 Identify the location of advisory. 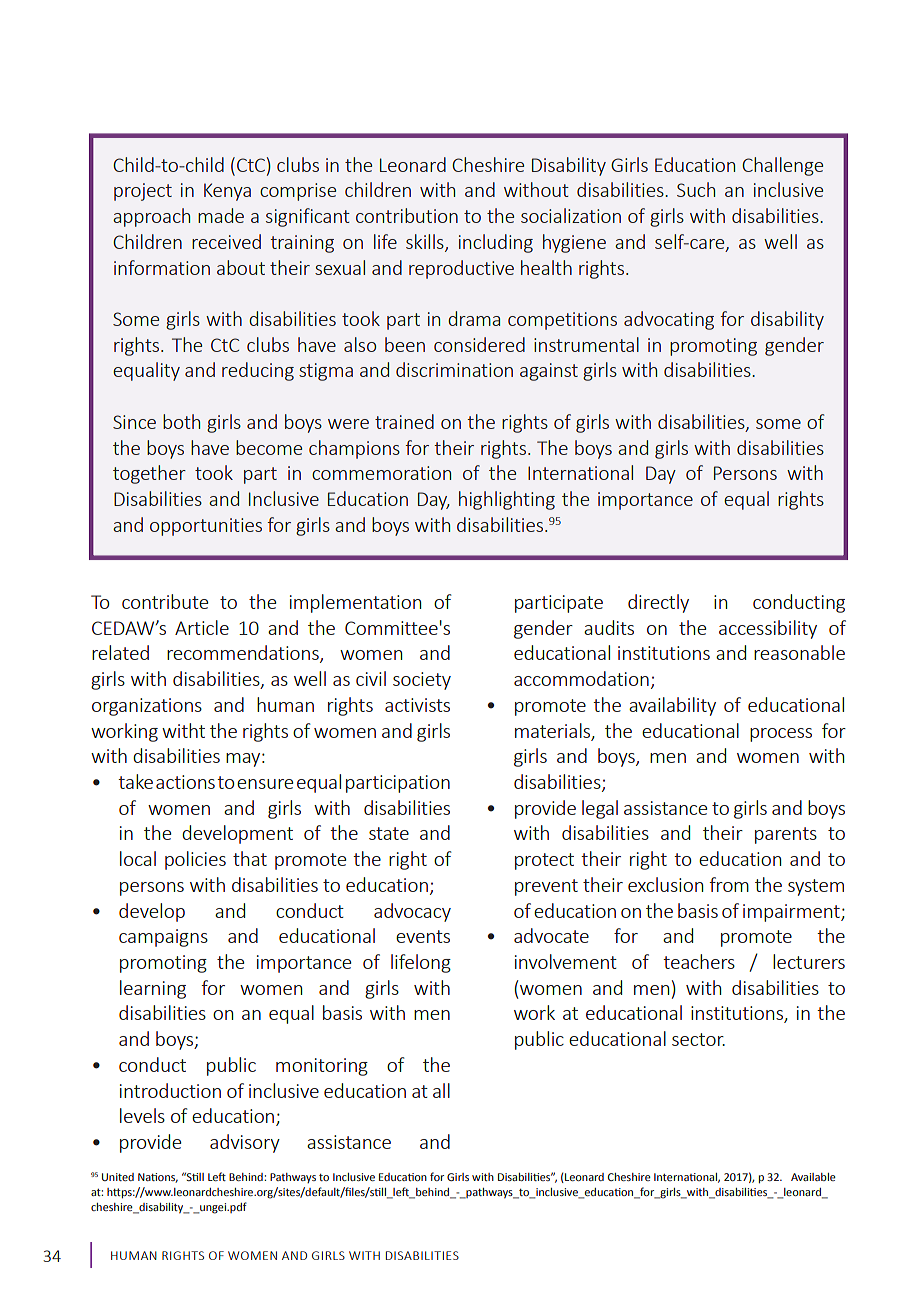
(245, 1143).
